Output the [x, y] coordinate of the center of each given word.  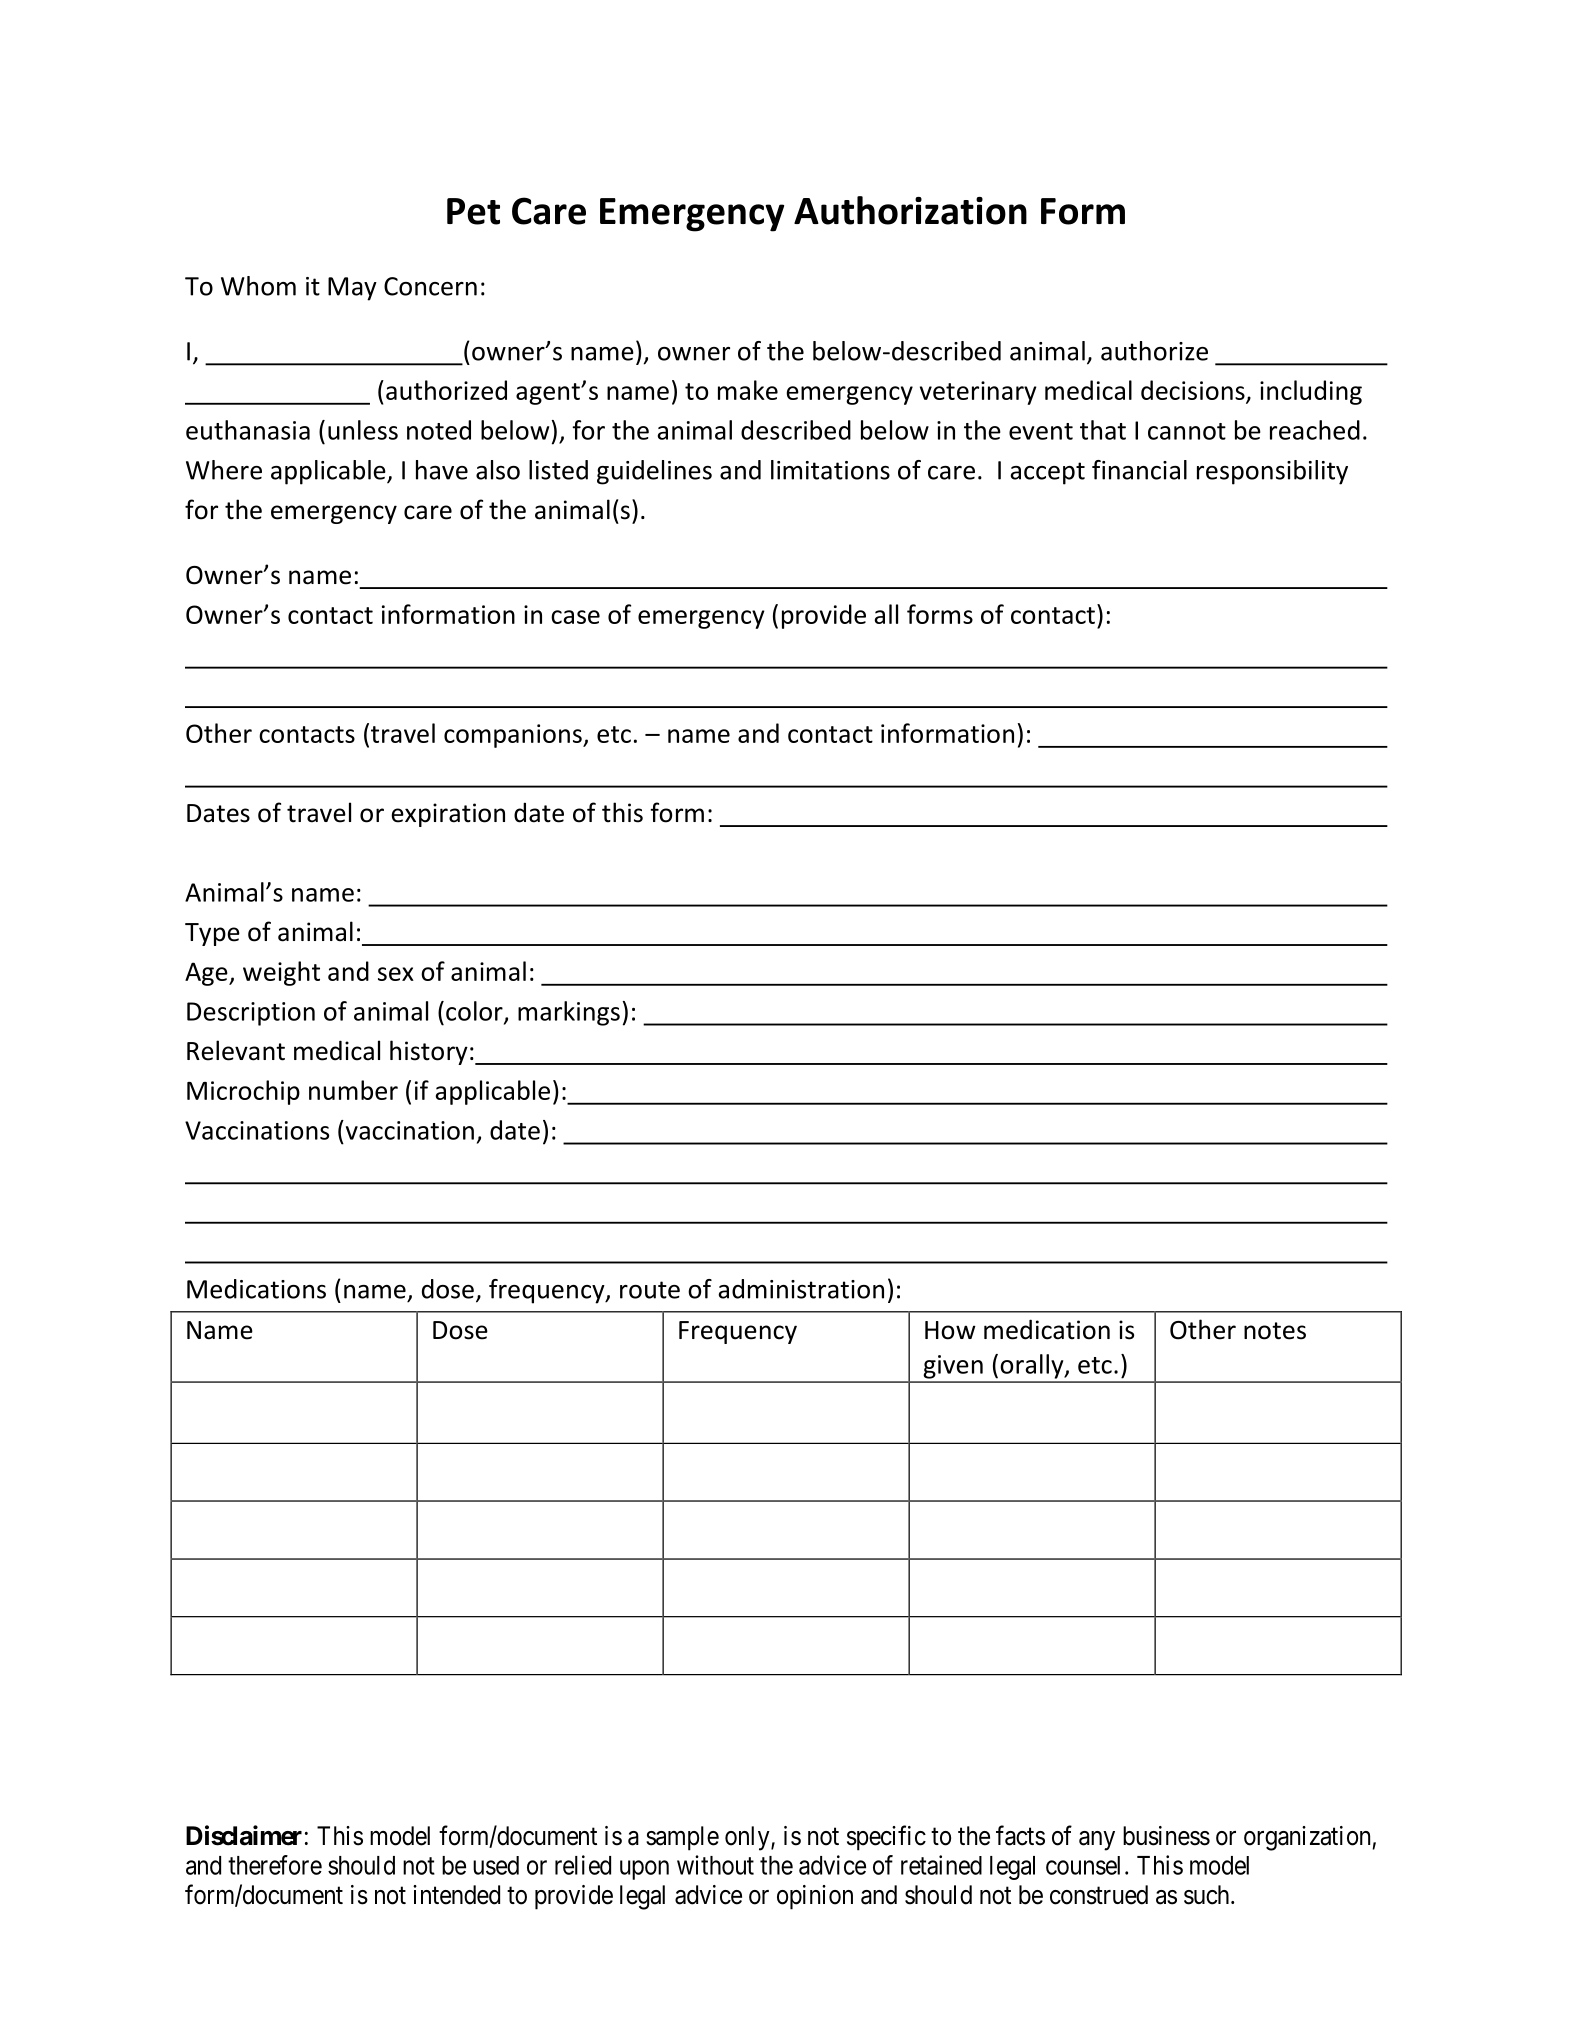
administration [801, 1289]
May [352, 289]
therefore [275, 1865]
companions [514, 736]
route [650, 1290]
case [575, 617]
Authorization [910, 210]
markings [569, 1013]
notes [1275, 1331]
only [748, 1838]
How [950, 1330]
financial [1139, 470]
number [353, 1090]
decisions [1194, 391]
